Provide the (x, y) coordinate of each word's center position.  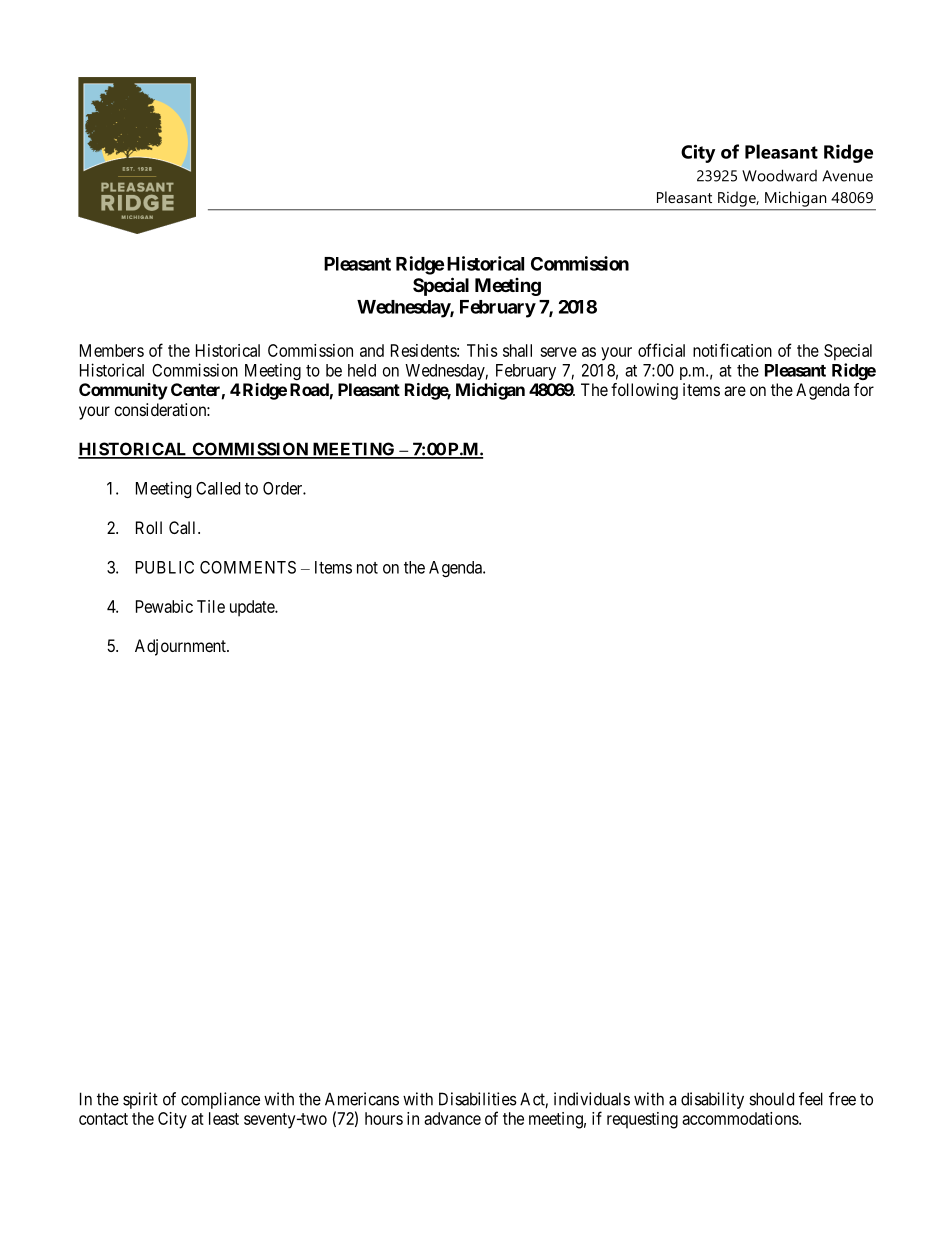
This (482, 350)
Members (112, 350)
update (253, 608)
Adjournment (181, 647)
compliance (220, 1100)
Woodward (779, 175)
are (735, 391)
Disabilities (478, 1099)
